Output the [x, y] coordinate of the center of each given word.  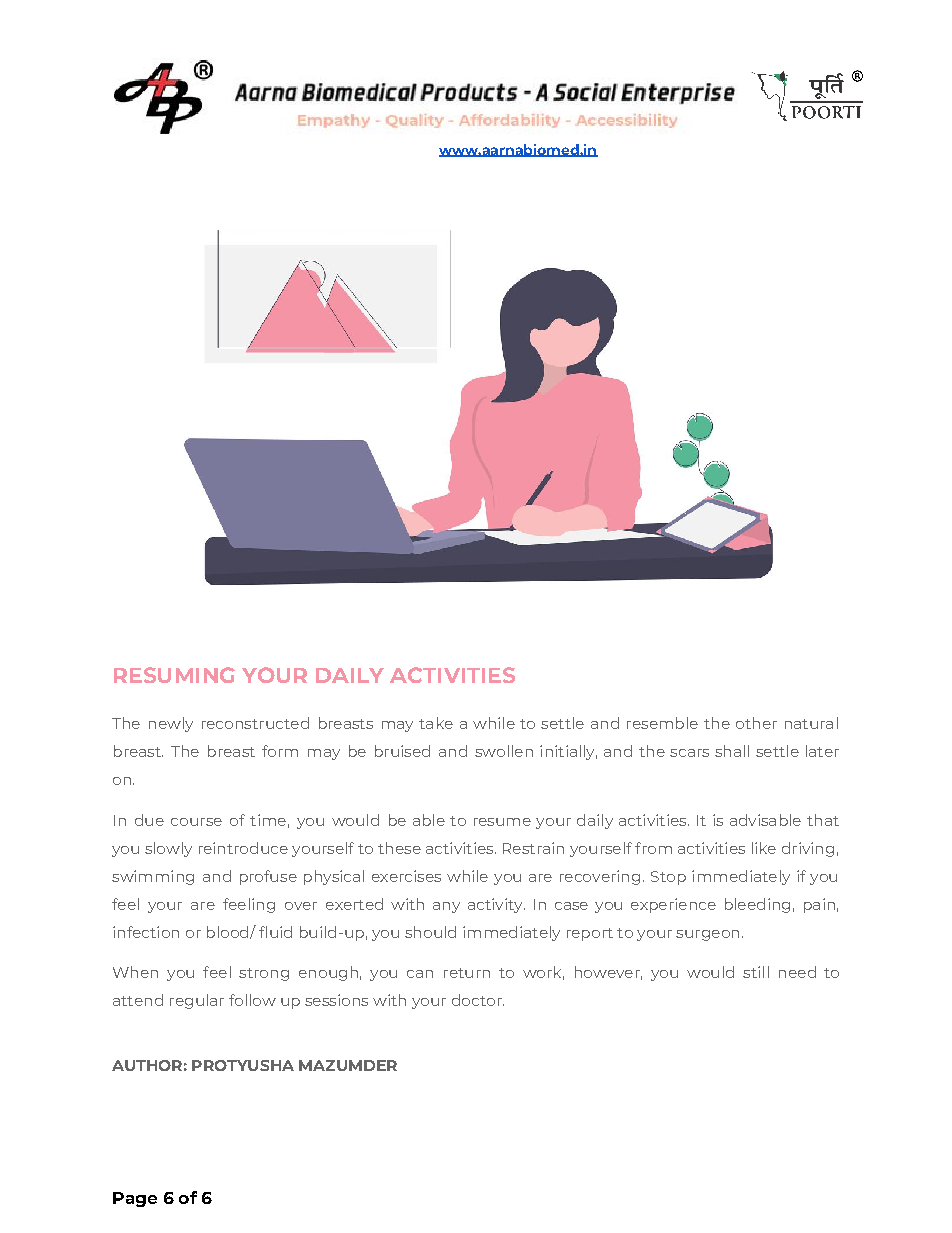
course [196, 822]
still [756, 972]
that [823, 820]
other [756, 723]
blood [229, 932]
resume [502, 822]
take [436, 723]
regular [197, 1001]
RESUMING [174, 675]
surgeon [707, 935]
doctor [478, 1000]
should [430, 932]
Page [135, 1199]
